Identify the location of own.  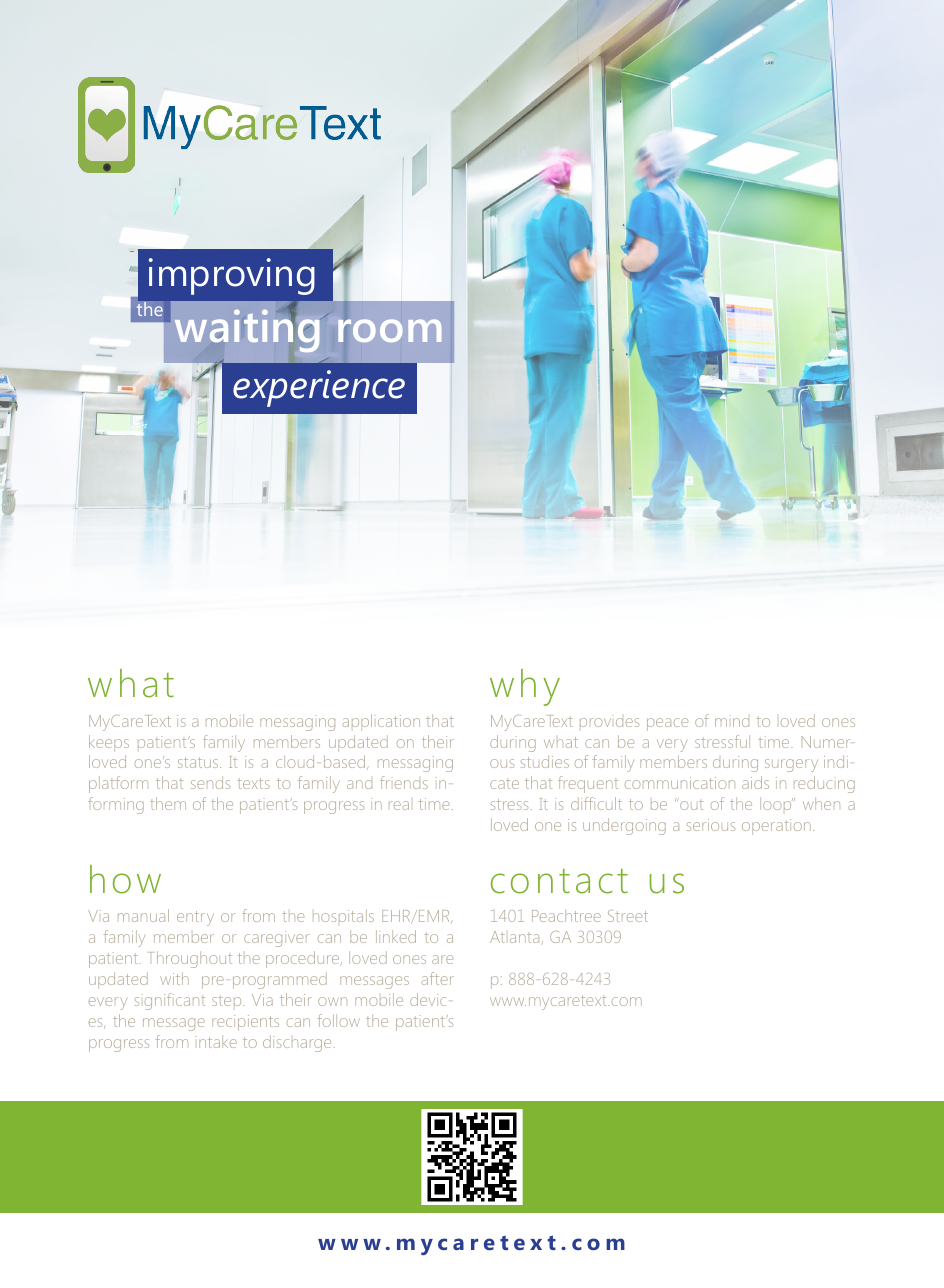
(332, 1001).
